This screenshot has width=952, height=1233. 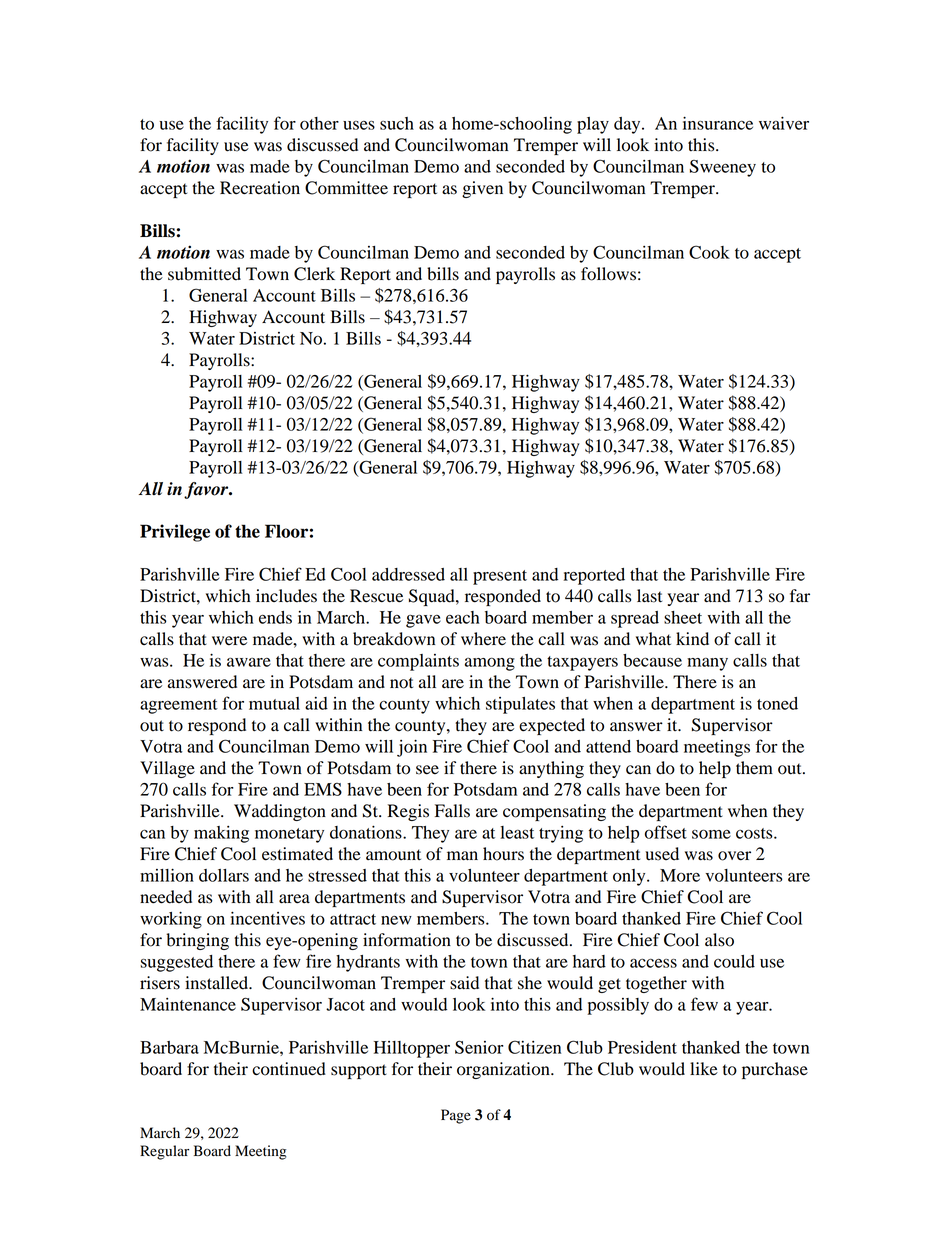 What do you see at coordinates (249, 662) in the screenshot?
I see `aware` at bounding box center [249, 662].
